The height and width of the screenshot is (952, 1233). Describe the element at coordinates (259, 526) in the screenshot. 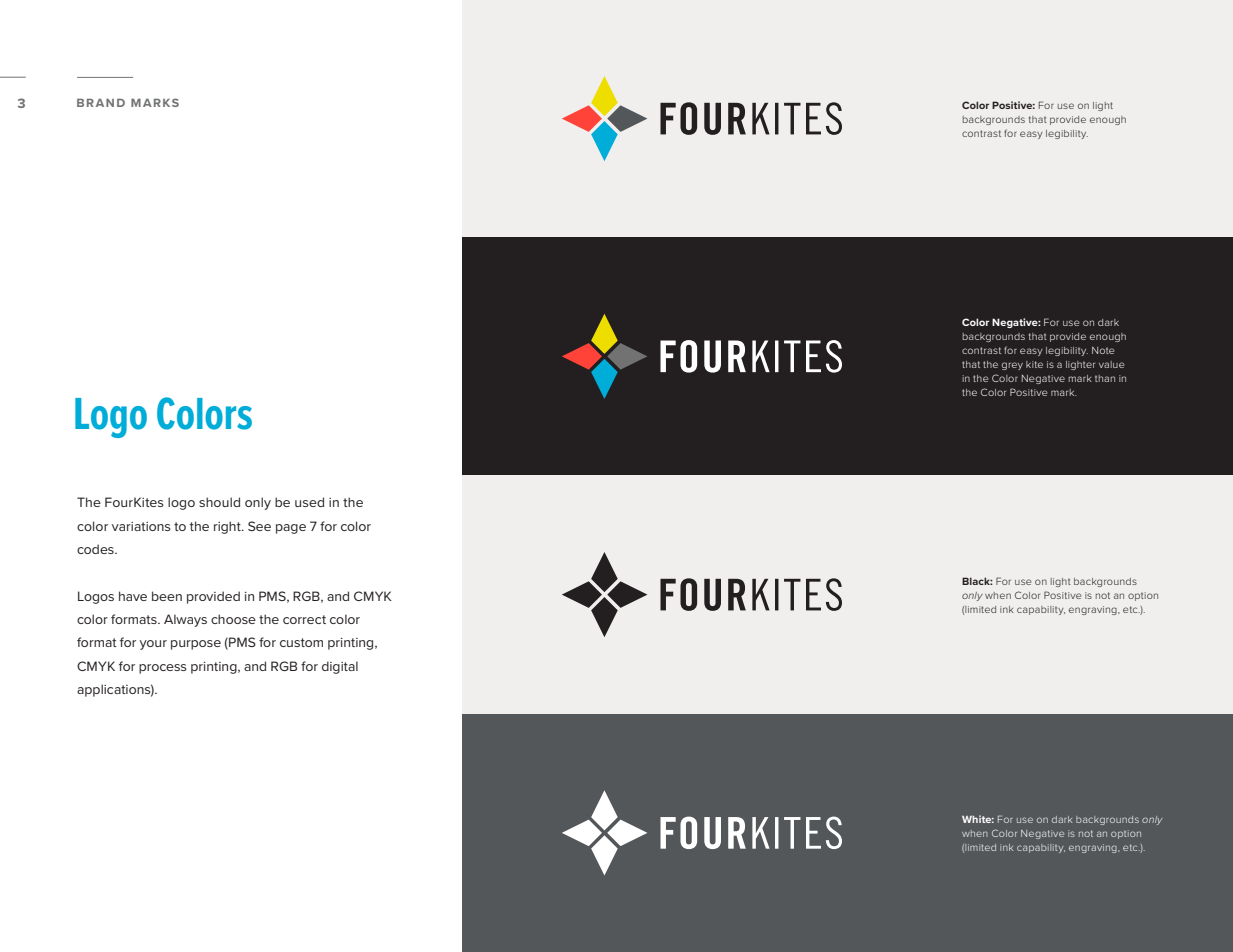

I see `See` at that location.
